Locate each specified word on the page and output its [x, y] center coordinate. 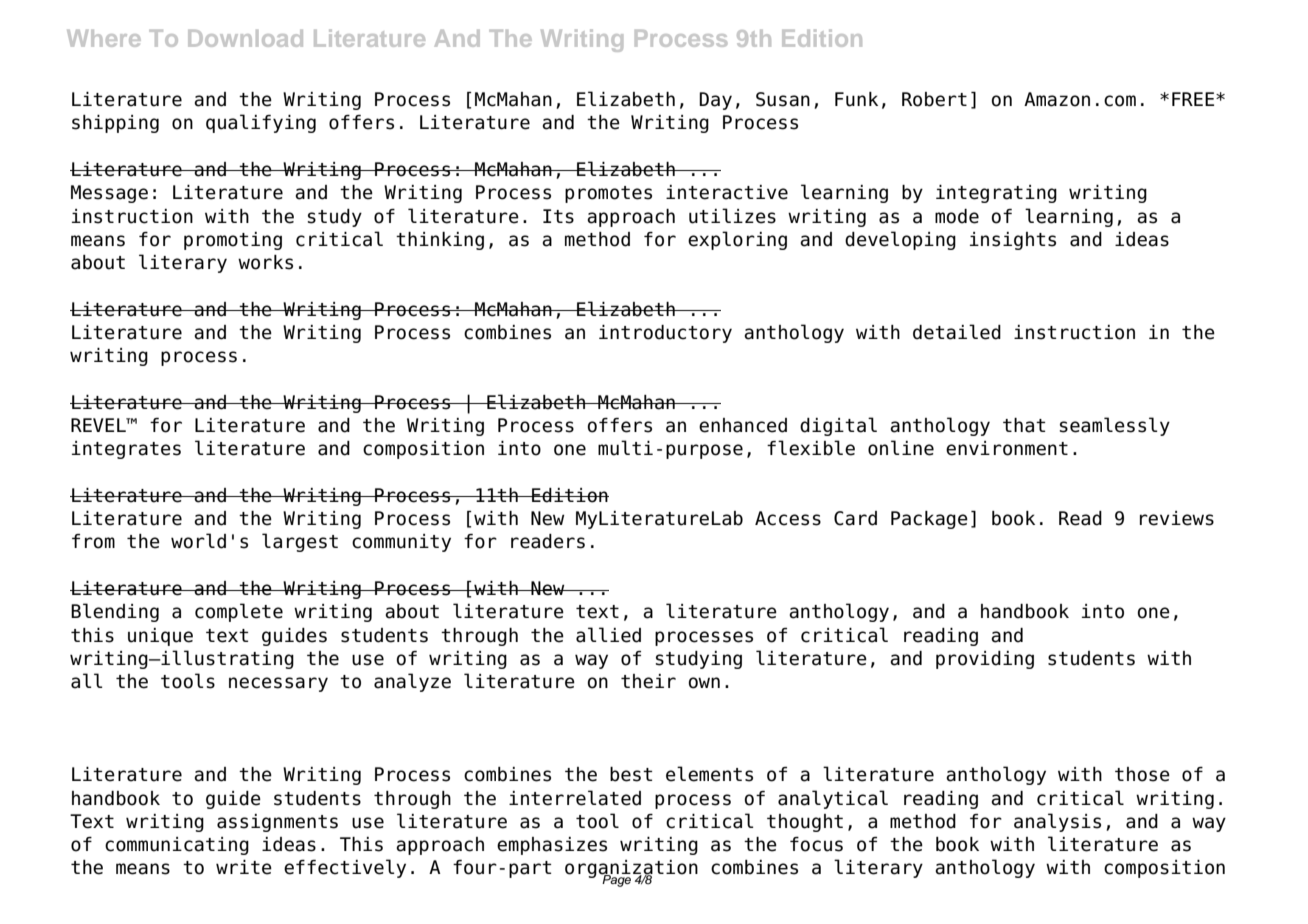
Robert [934, 99]
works [265, 262]
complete [239, 612]
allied [608, 635]
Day [715, 101]
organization [631, 870]
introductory [665, 334]
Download [245, 38]
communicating [177, 846]
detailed [957, 332]
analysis [1057, 822]
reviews [1177, 518]
